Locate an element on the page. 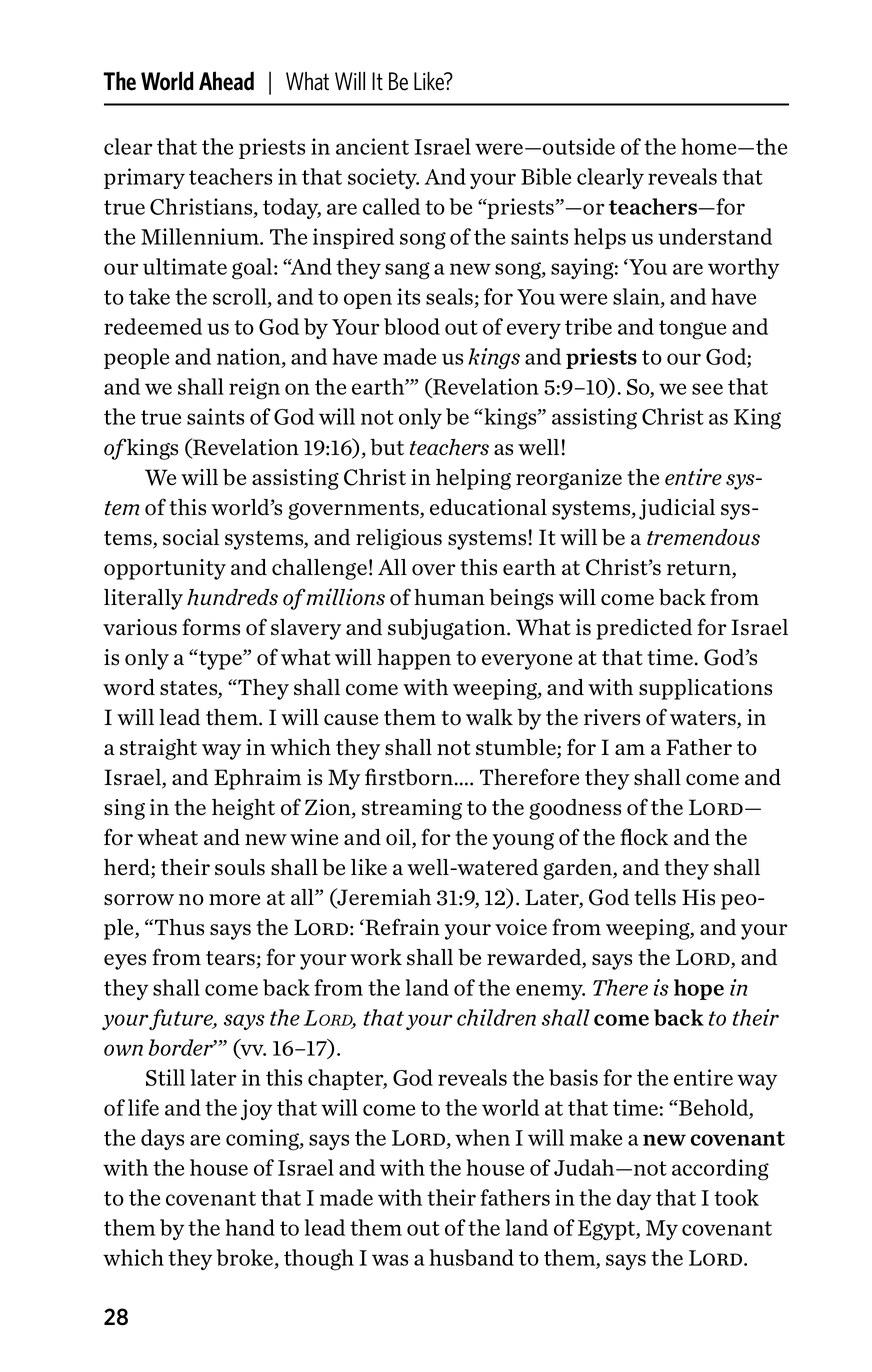  type is located at coordinates (220, 659).
